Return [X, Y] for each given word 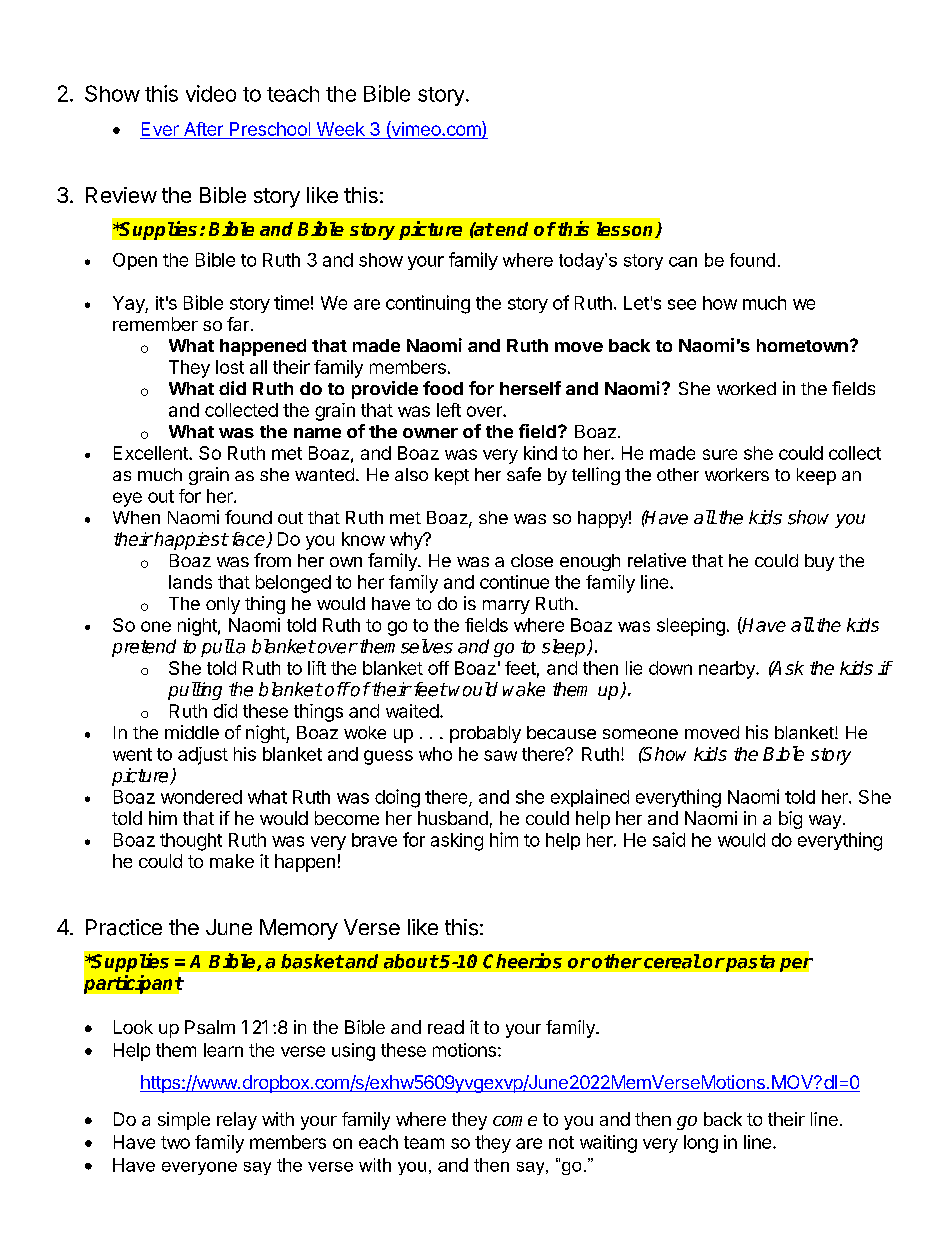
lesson [626, 230]
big [790, 820]
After [203, 130]
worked [746, 388]
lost [230, 367]
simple [184, 1121]
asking [457, 842]
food [443, 388]
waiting [608, 1144]
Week [340, 130]
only [223, 605]
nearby [728, 670]
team [424, 1142]
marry [506, 607]
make [232, 861]
